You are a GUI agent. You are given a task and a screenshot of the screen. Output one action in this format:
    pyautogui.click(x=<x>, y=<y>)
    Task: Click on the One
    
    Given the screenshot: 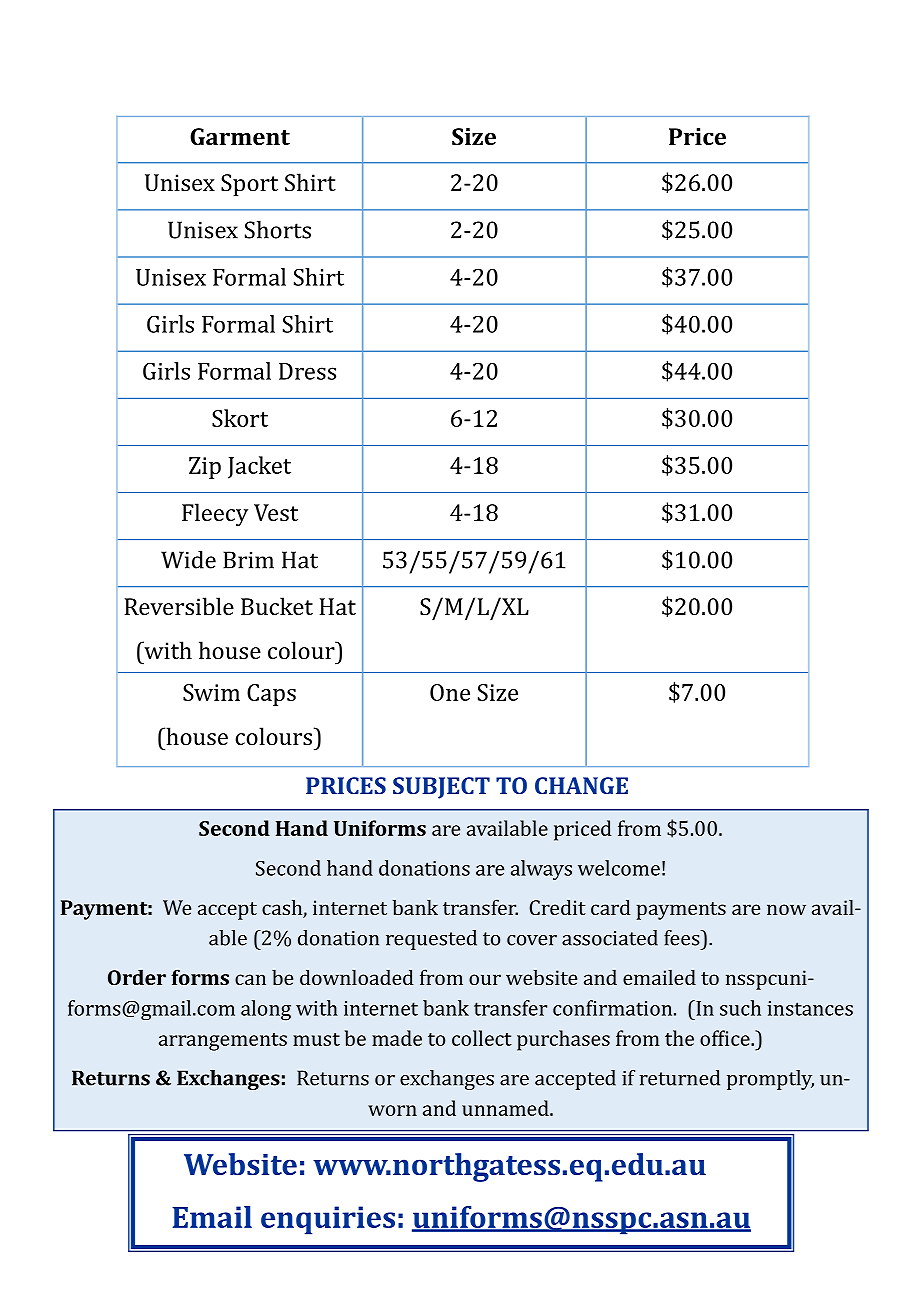 What is the action you would take?
    pyautogui.click(x=450, y=692)
